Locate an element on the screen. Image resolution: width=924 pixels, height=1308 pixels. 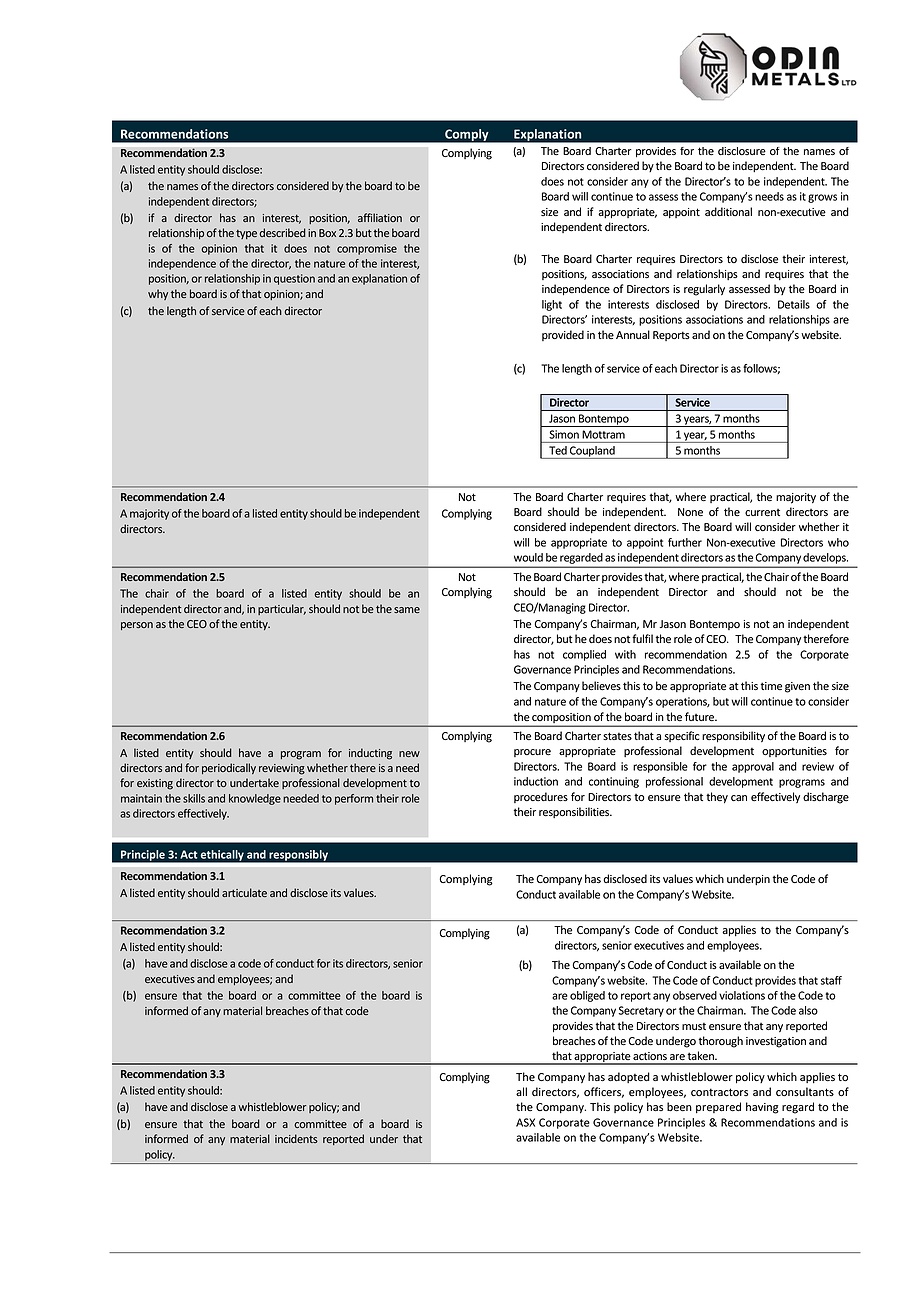
disclosure is located at coordinates (742, 151).
